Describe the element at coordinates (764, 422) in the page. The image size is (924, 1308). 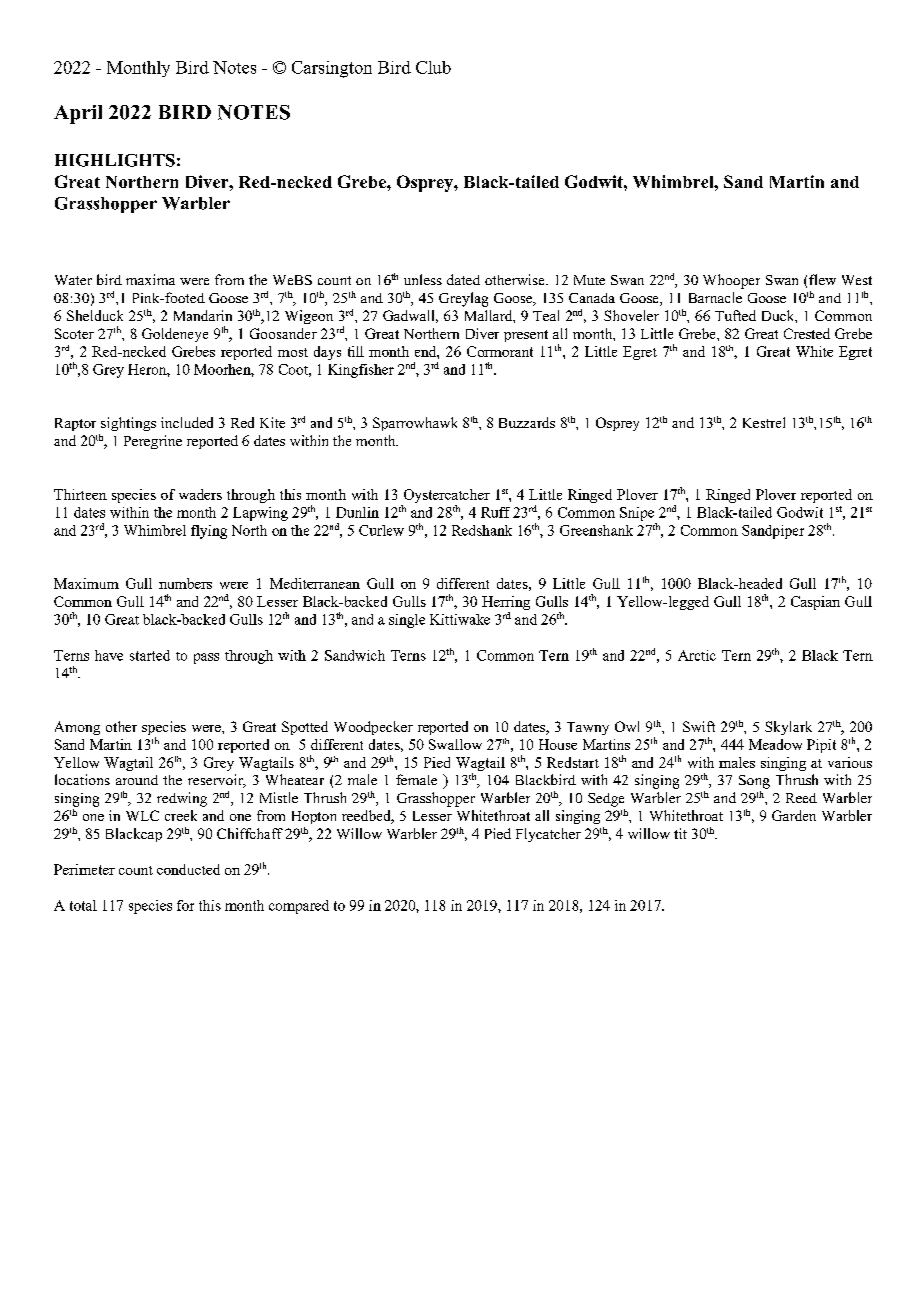
I see `Kestrel` at that location.
